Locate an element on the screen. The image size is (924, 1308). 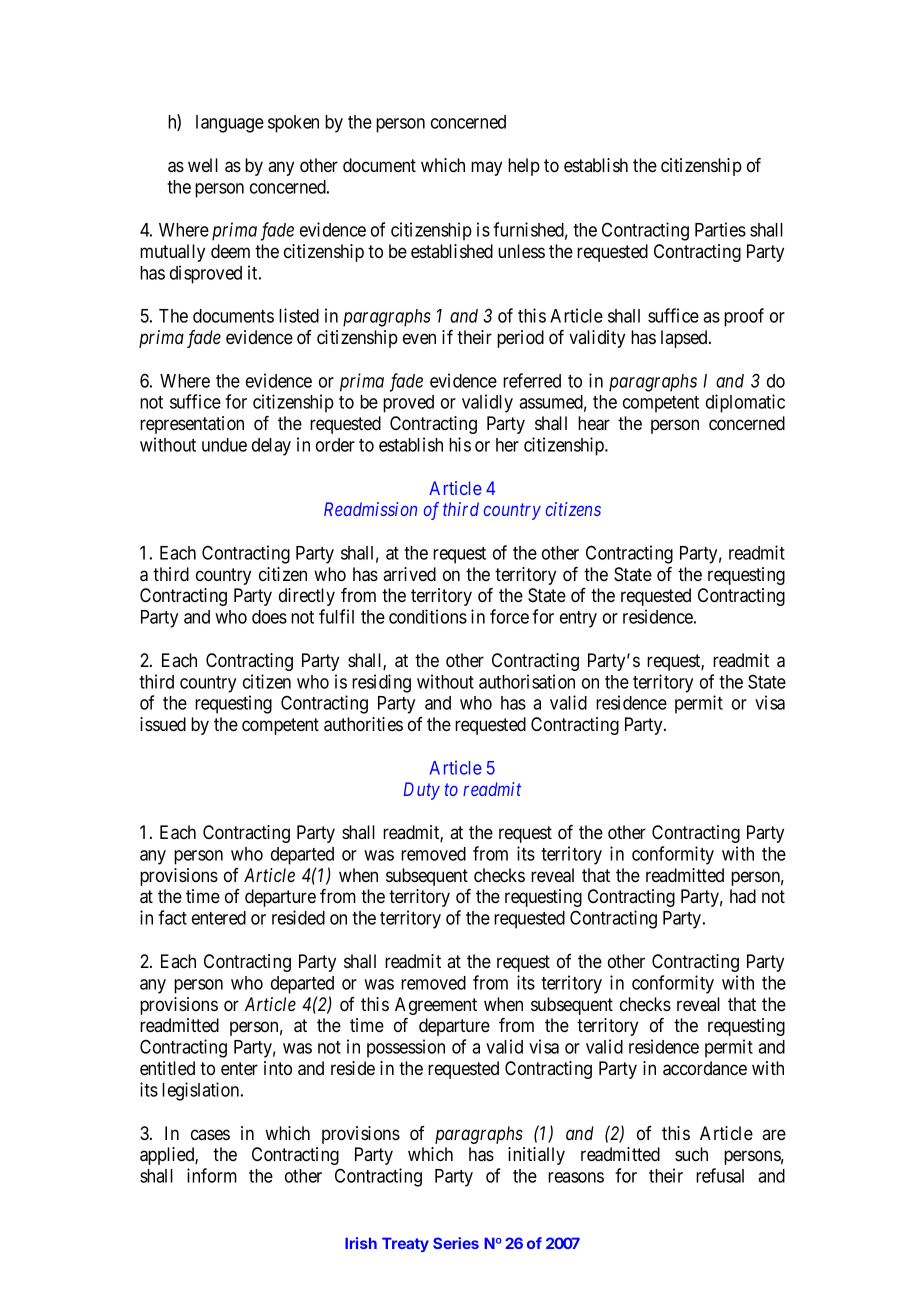
well is located at coordinates (203, 165).
